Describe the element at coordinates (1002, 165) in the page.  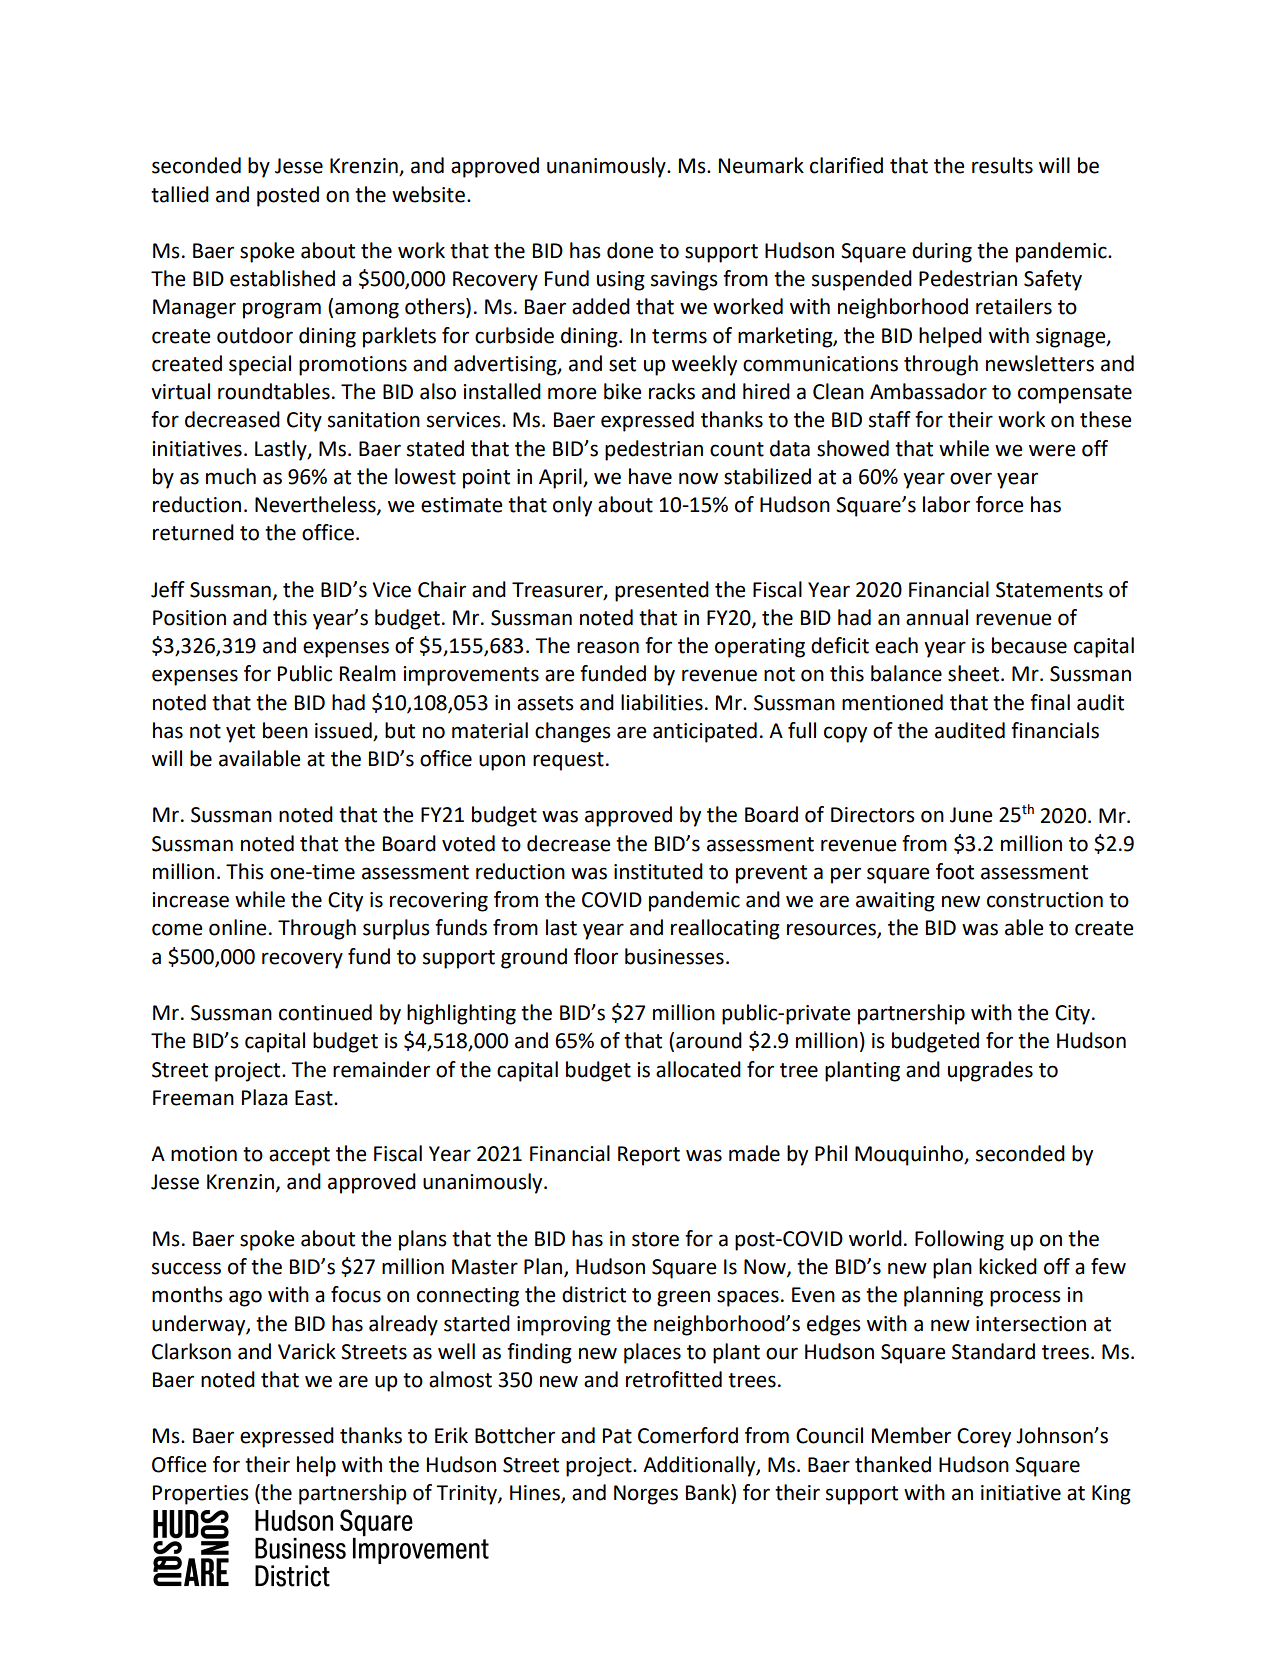
I see `results` at that location.
